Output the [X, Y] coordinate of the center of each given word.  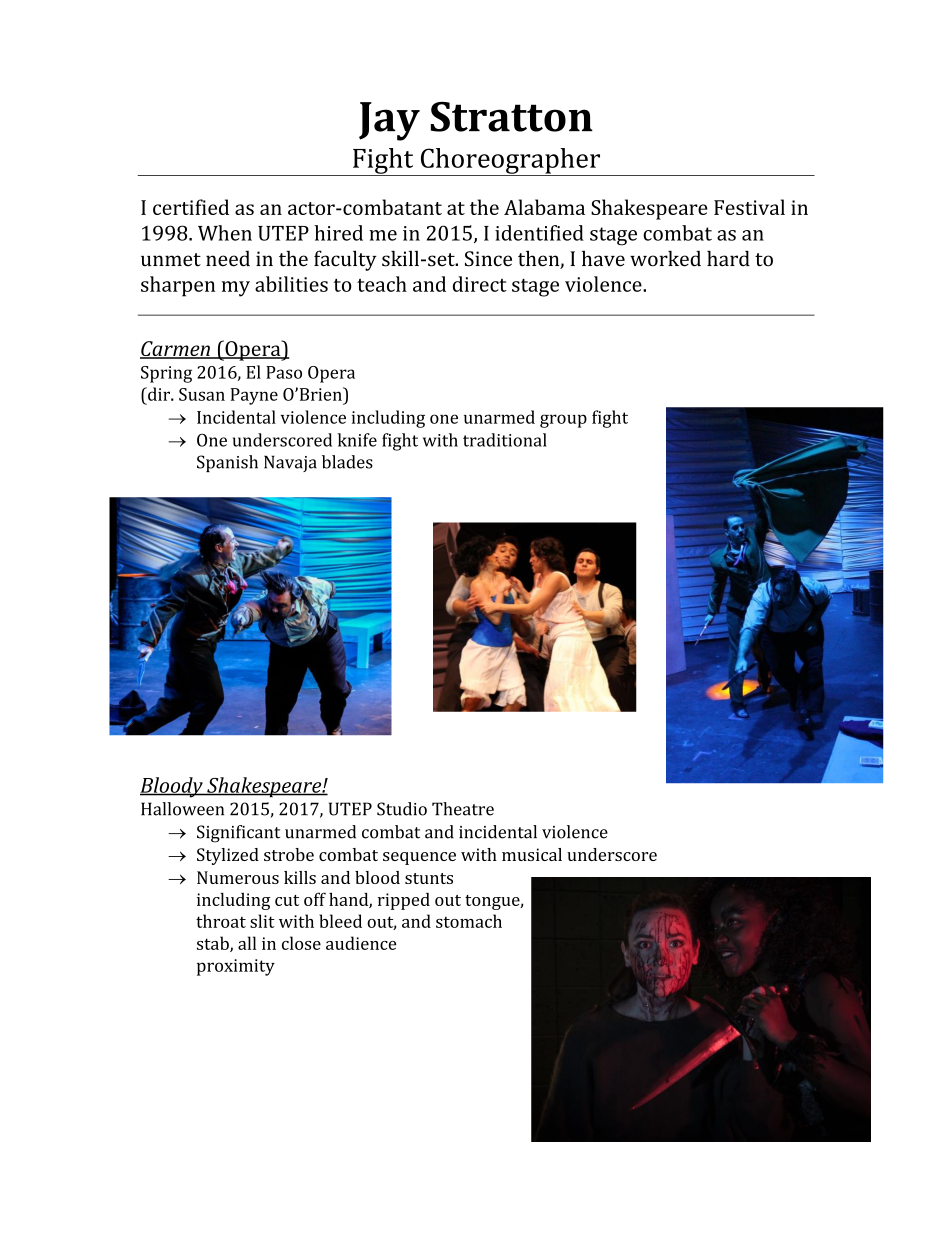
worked [665, 258]
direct [480, 284]
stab [214, 944]
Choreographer [510, 162]
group [563, 421]
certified [191, 207]
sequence [419, 858]
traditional [505, 440]
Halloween [182, 809]
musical [532, 854]
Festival [749, 207]
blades [347, 462]
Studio [402, 809]
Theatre [463, 809]
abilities [291, 284]
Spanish [227, 463]
